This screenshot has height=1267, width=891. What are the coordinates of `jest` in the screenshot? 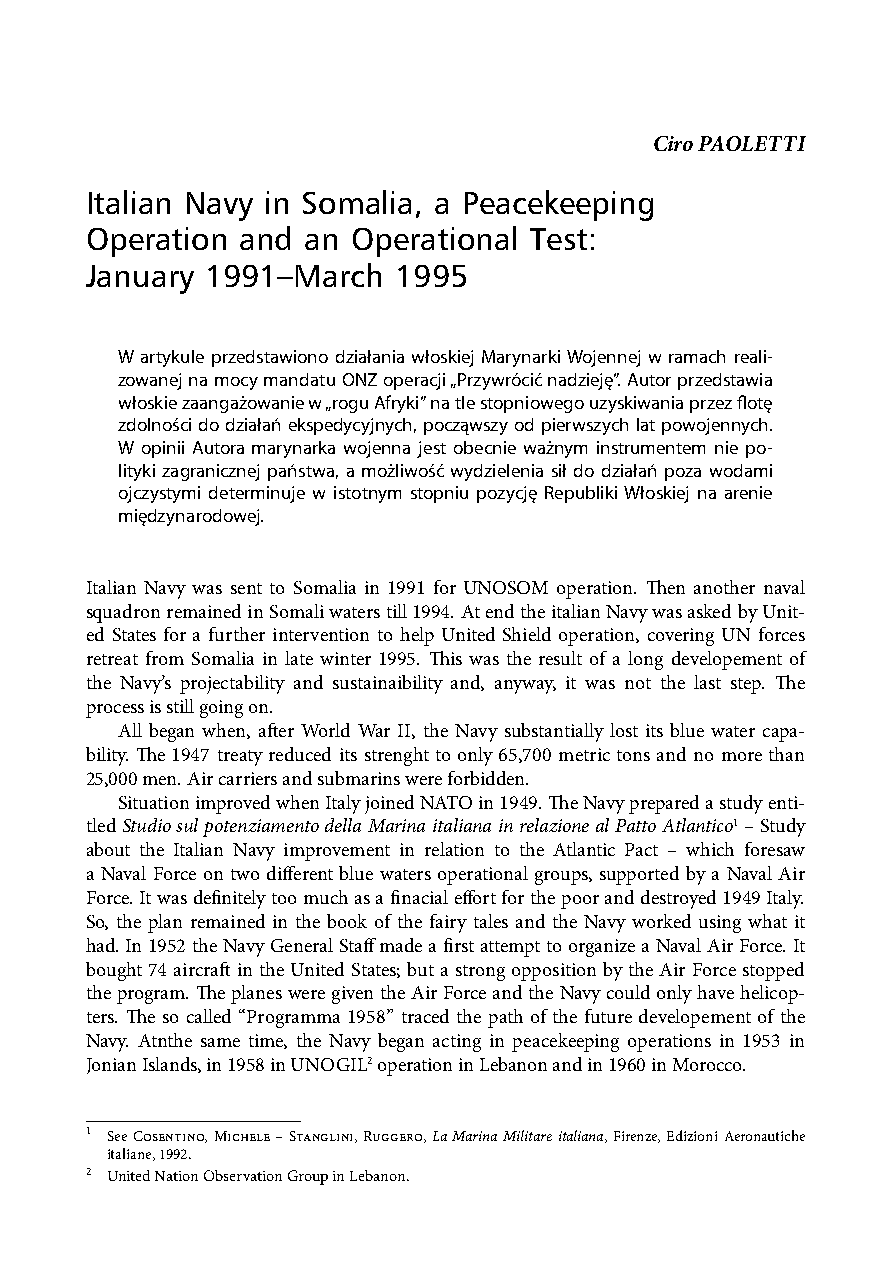 It's located at (431, 449).
